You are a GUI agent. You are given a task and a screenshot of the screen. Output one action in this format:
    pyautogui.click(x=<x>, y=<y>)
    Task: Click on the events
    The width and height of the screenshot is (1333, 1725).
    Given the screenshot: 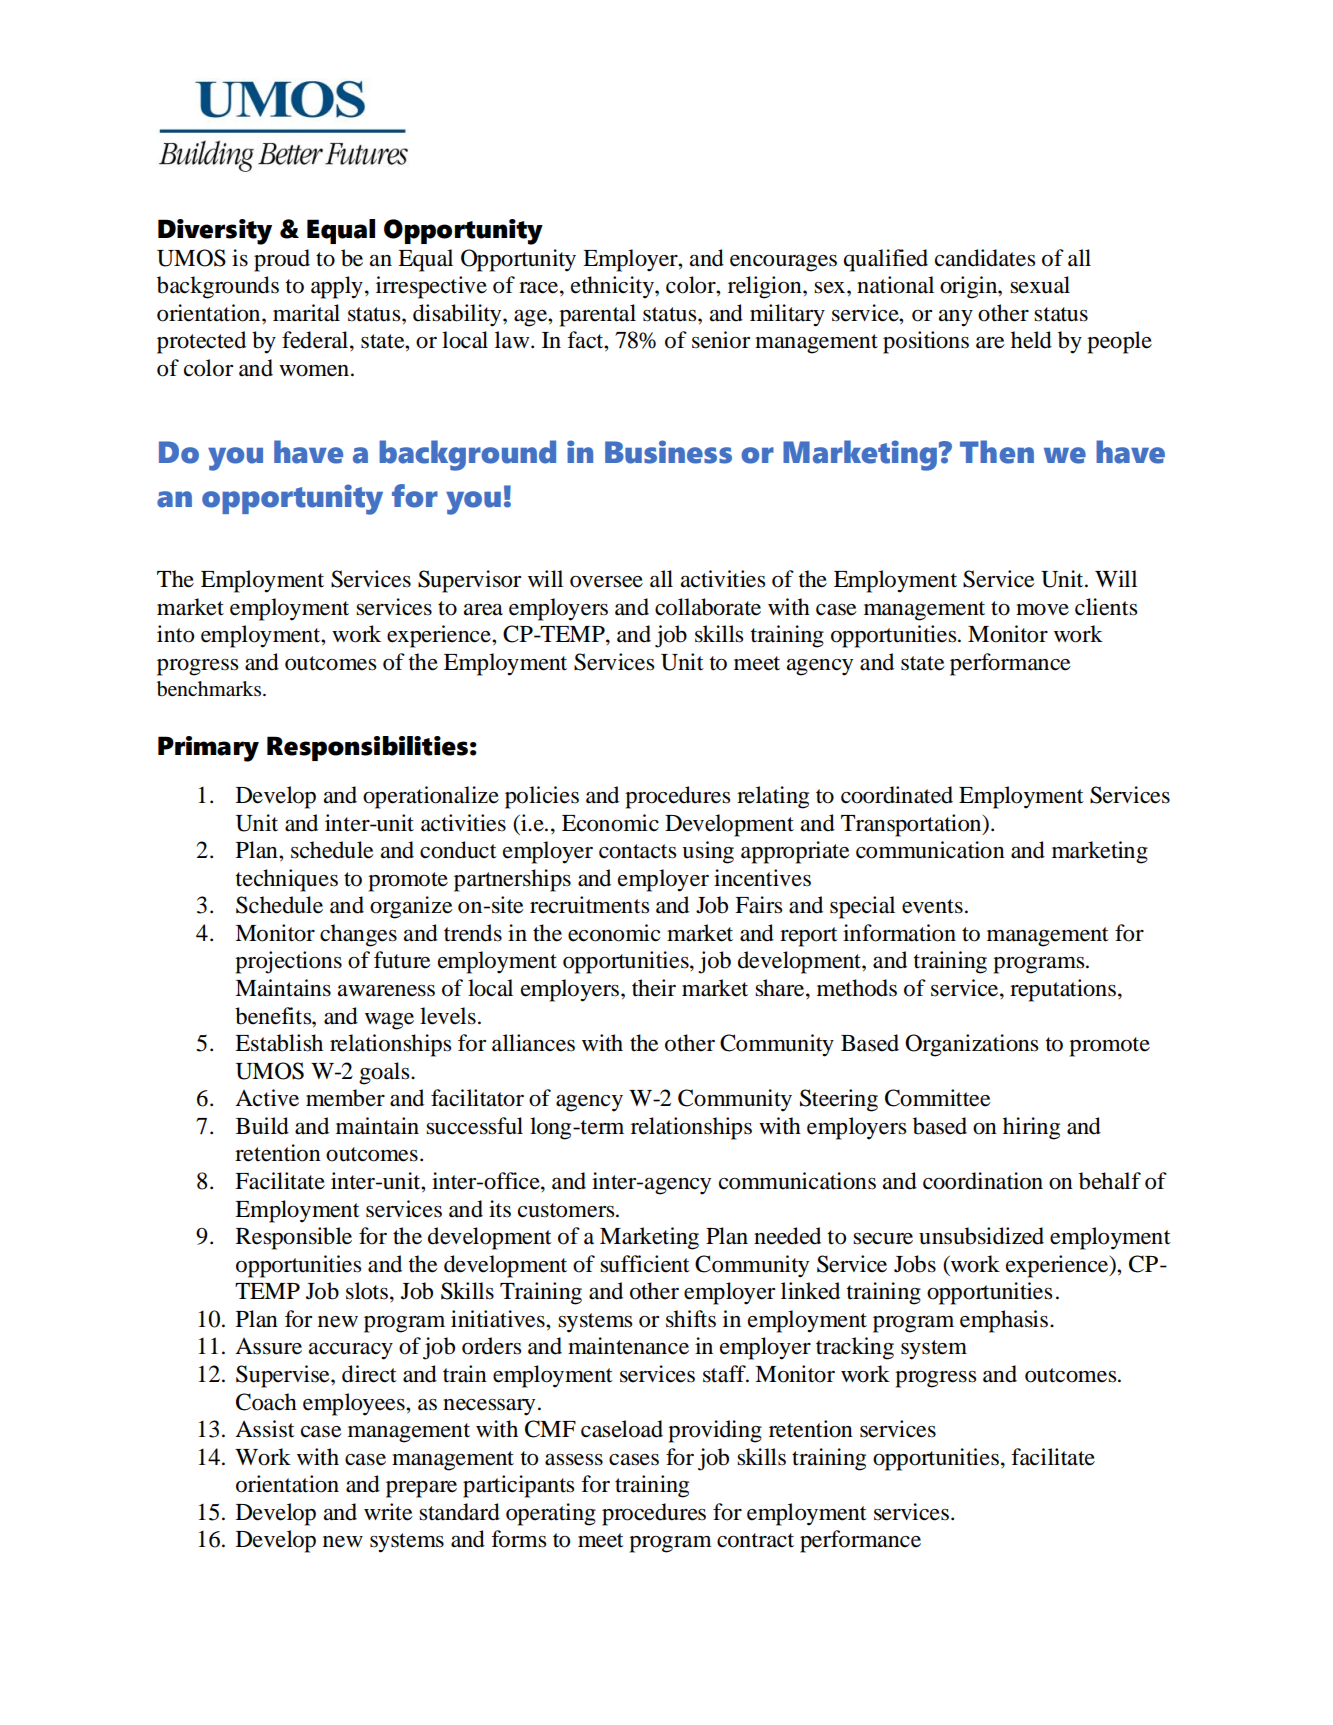 What is the action you would take?
    pyautogui.click(x=932, y=906)
